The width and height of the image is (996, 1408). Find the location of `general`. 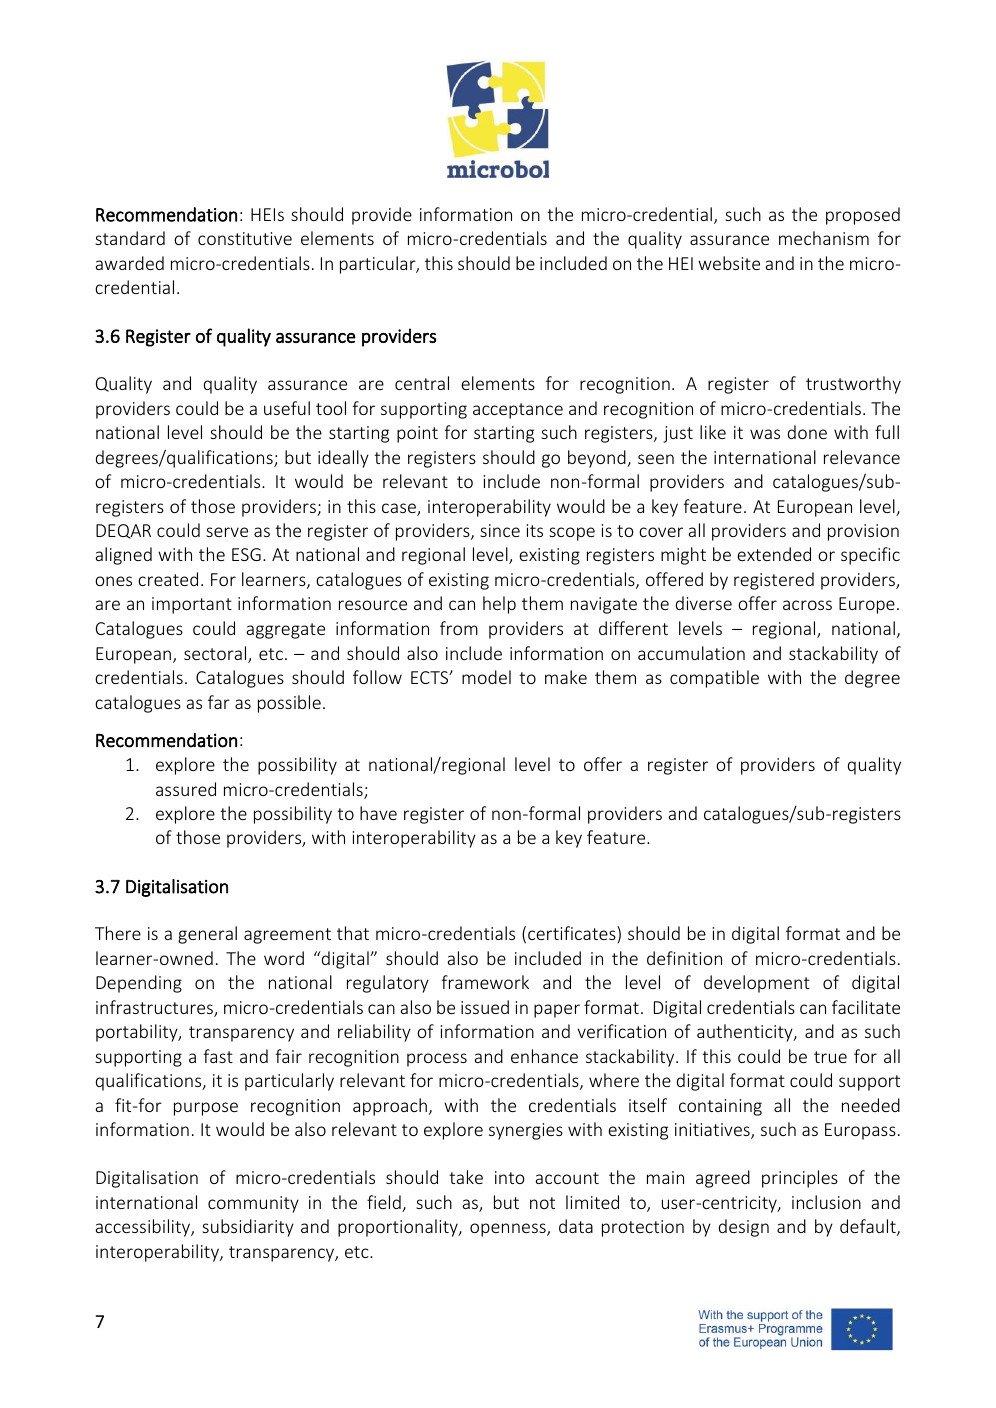

general is located at coordinates (207, 935).
